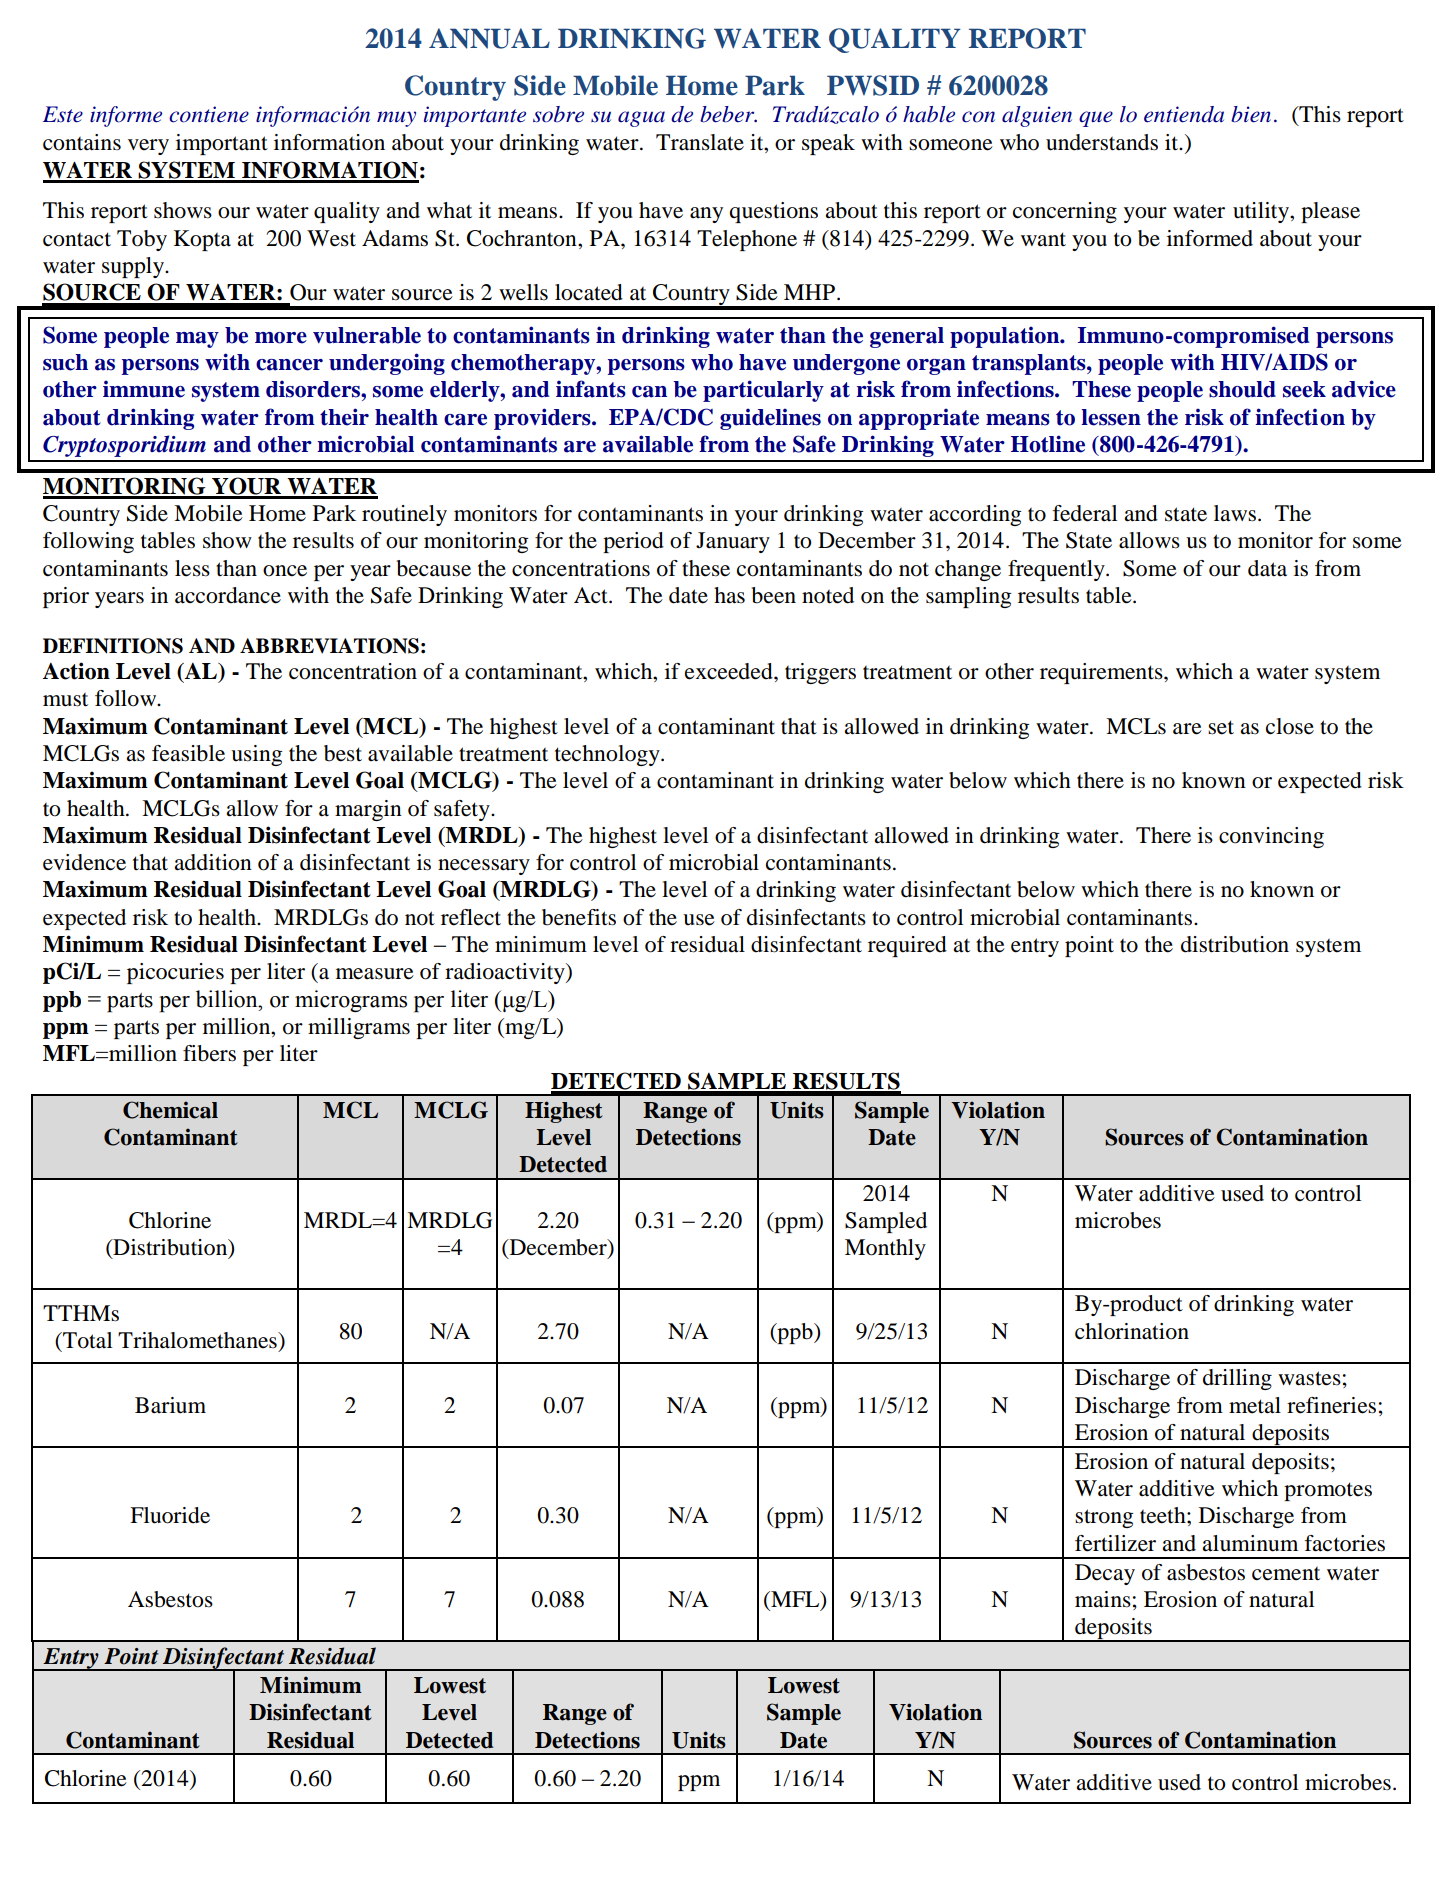 The width and height of the screenshot is (1452, 1879). Describe the element at coordinates (209, 114) in the screenshot. I see `contiene` at that location.
